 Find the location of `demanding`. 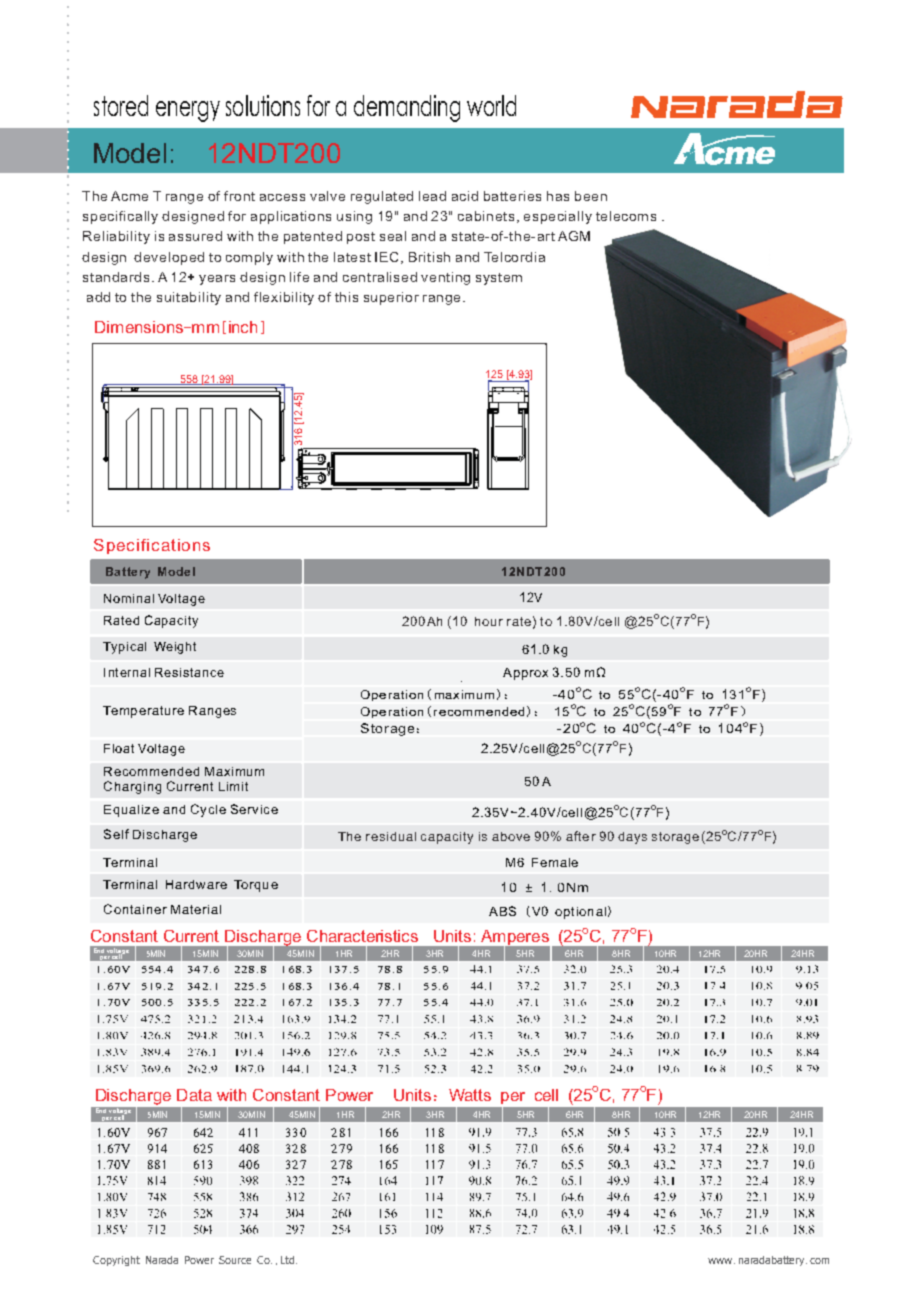

demanding is located at coordinates (407, 108).
